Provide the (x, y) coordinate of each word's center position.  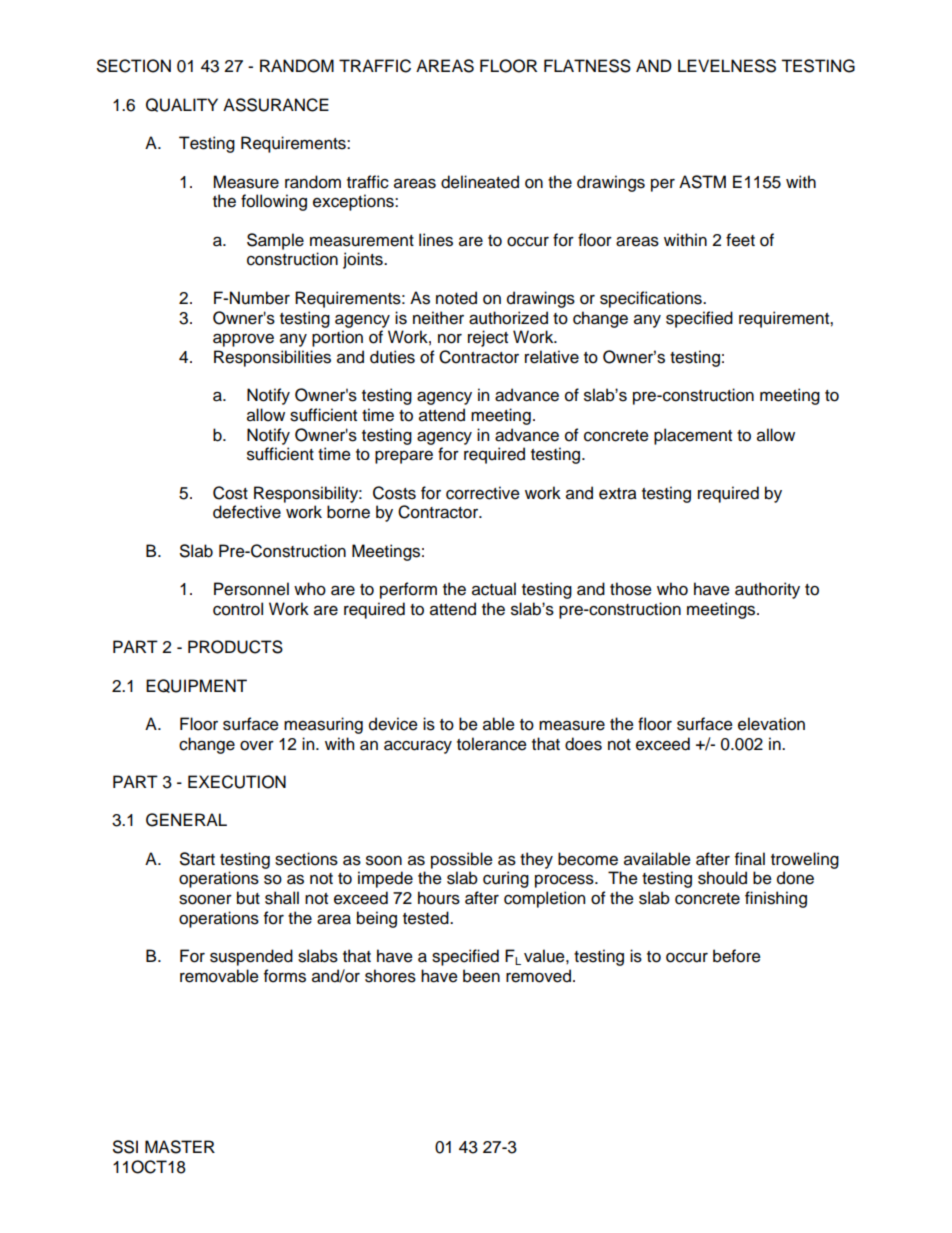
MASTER (180, 1147)
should (722, 878)
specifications (652, 299)
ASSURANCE (276, 105)
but (248, 898)
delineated (480, 182)
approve (243, 340)
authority (767, 590)
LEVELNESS (727, 66)
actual (494, 589)
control (238, 609)
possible (462, 860)
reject (488, 338)
